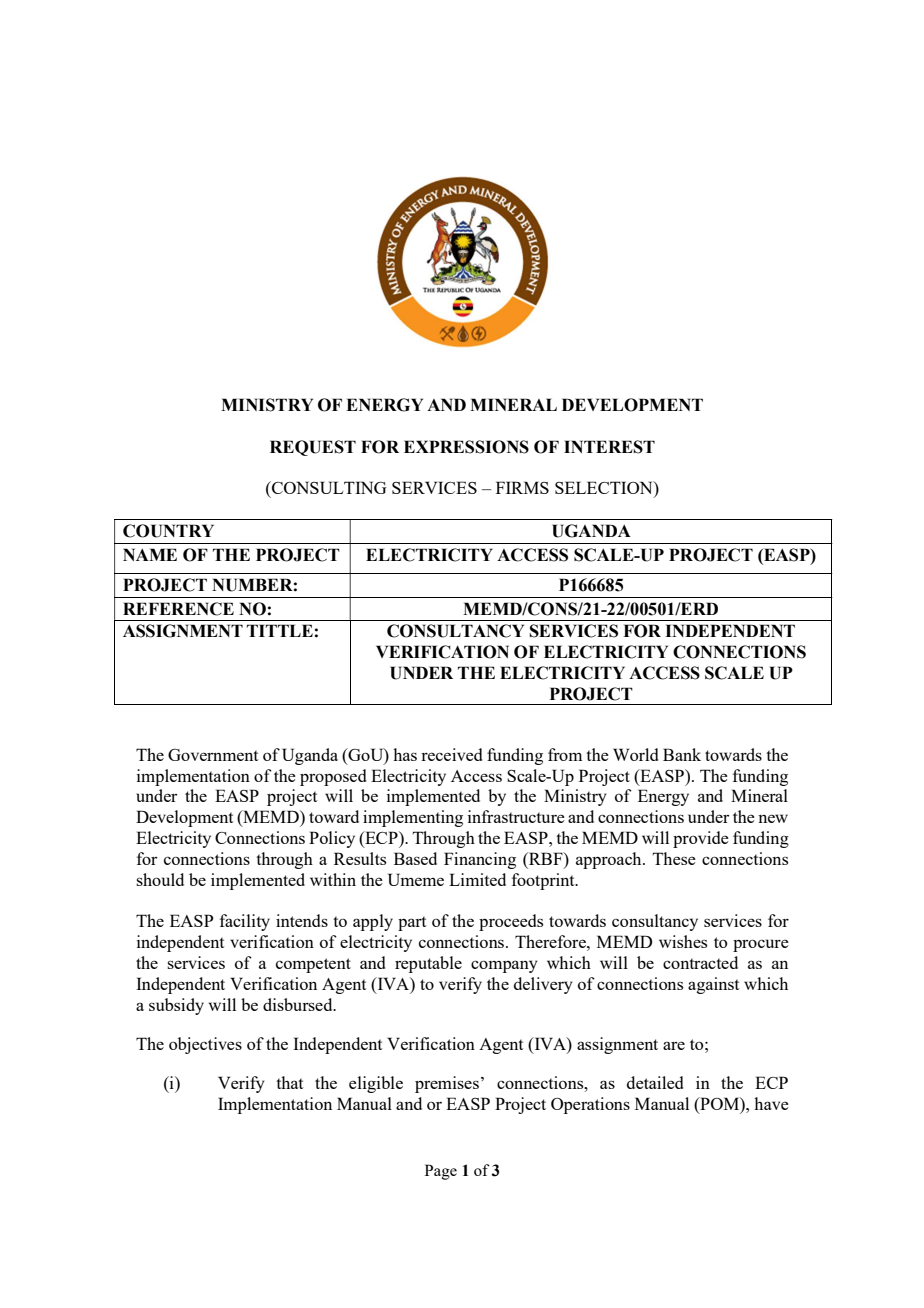 This image has width=924, height=1308. Describe the element at coordinates (313, 448) in the image. I see `REQUEST` at that location.
